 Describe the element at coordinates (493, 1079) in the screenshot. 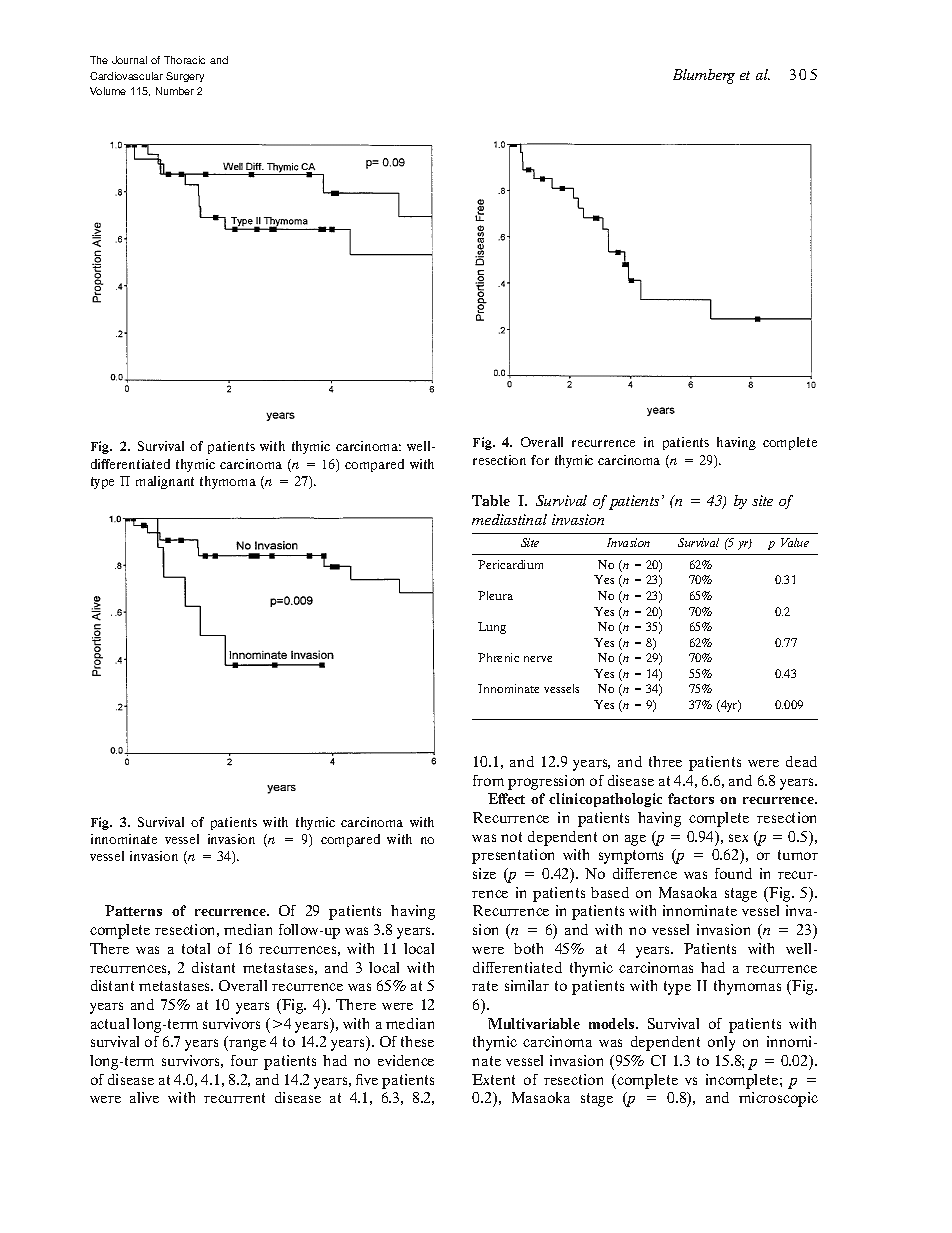

I see `Extent` at that location.
